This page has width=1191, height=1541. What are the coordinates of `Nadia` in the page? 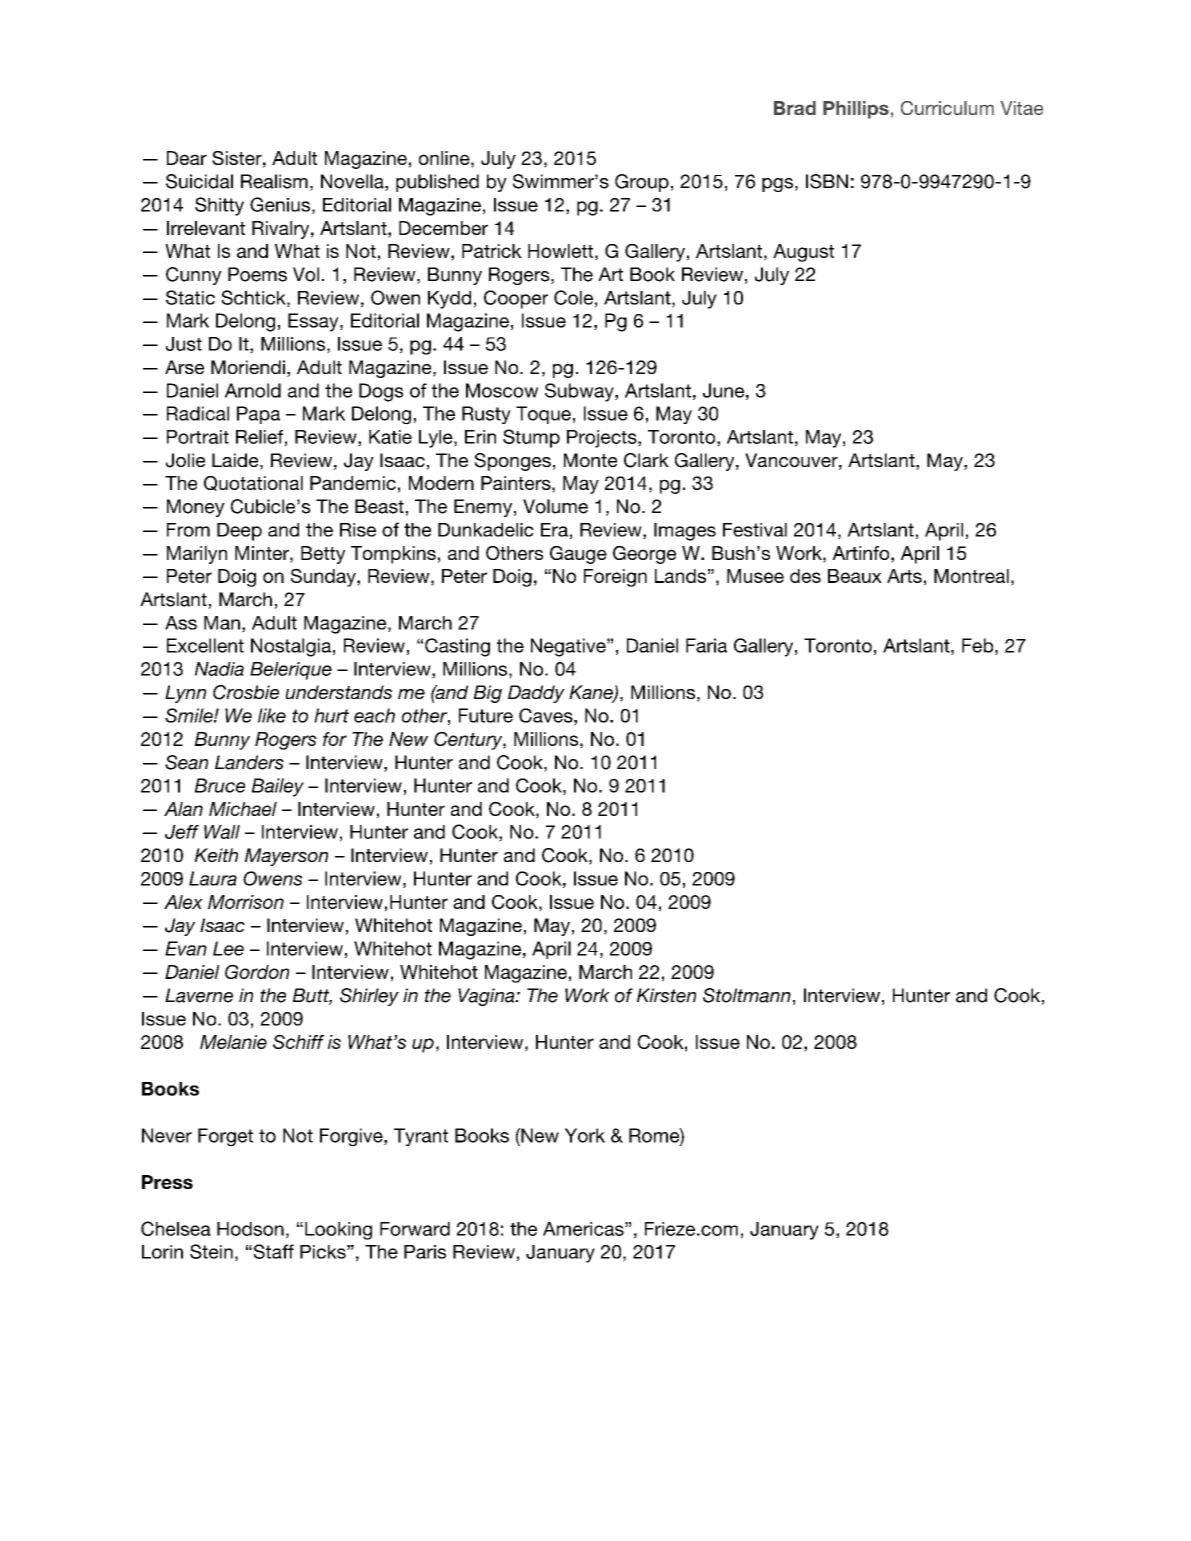 It's located at (219, 669).
